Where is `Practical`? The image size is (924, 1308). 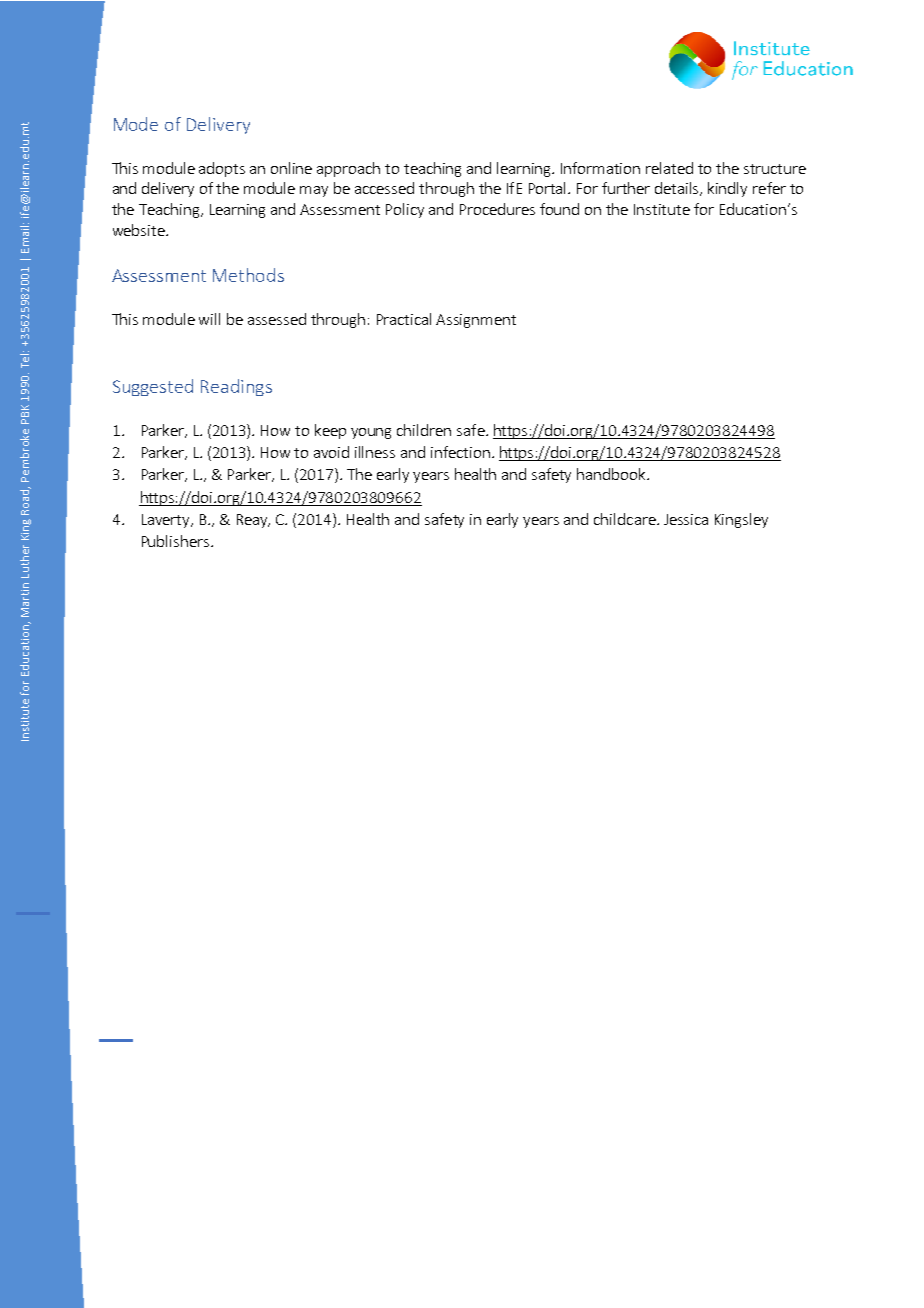 Practical is located at coordinates (404, 319).
